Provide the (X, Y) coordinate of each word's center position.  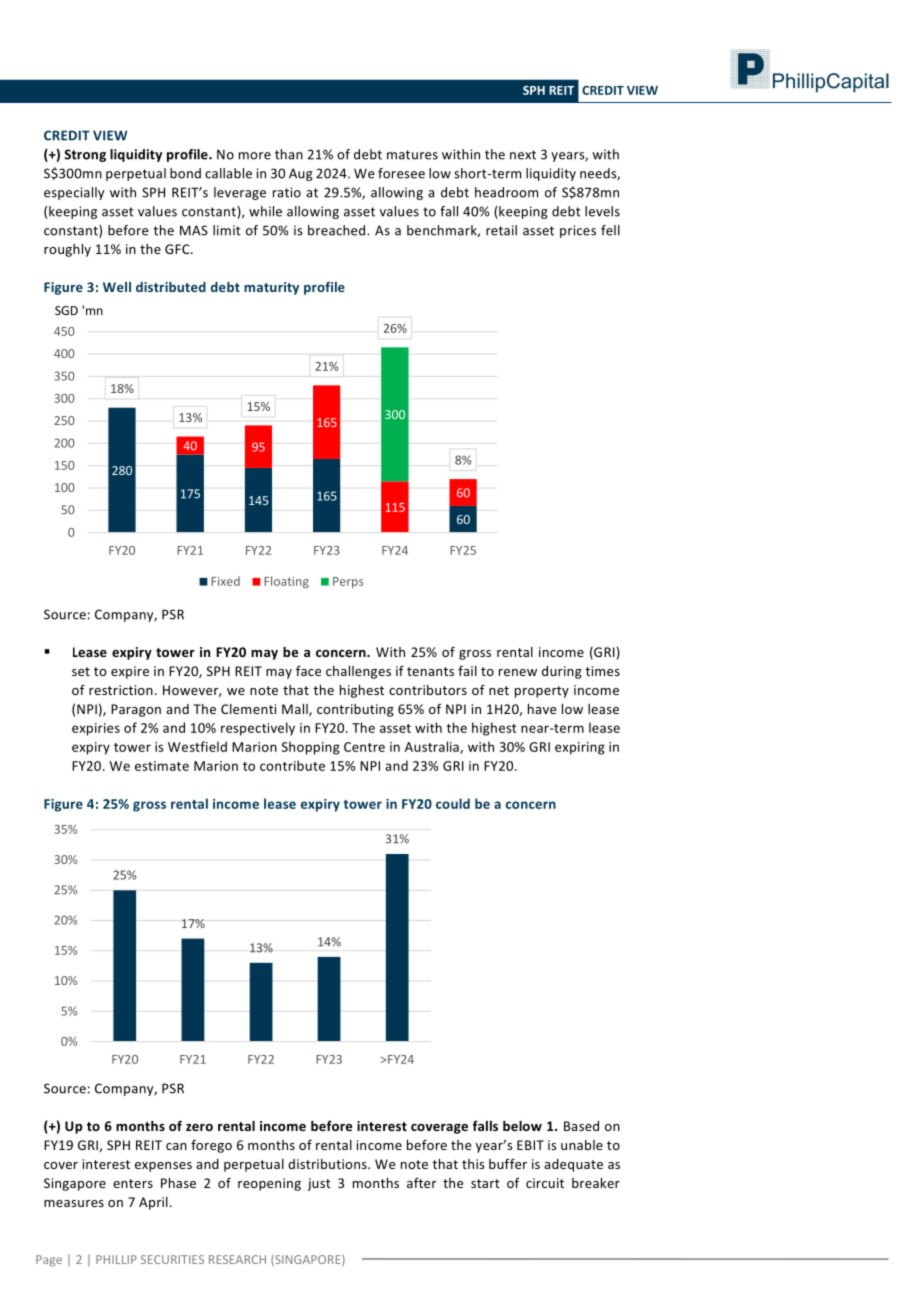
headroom (506, 192)
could (453, 803)
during (562, 672)
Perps (348, 582)
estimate (162, 766)
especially (74, 193)
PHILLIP (116, 1259)
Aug (301, 174)
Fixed (225, 581)
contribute (292, 765)
